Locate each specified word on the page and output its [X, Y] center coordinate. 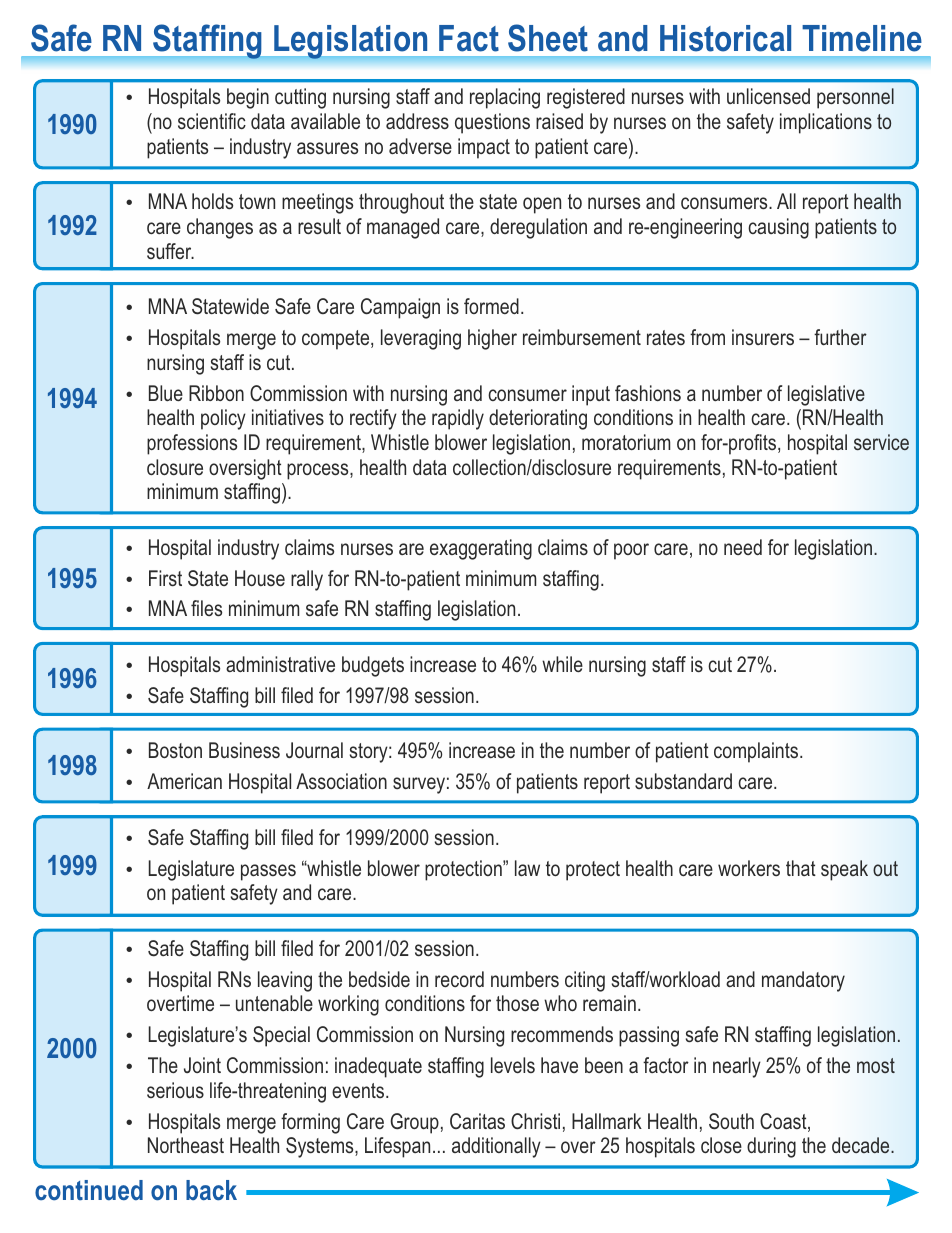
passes [268, 872]
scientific [212, 121]
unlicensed [768, 96]
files [206, 608]
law [527, 868]
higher [492, 339]
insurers [763, 337]
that [801, 868]
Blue [166, 393]
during [771, 1147]
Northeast [186, 1145]
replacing [505, 98]
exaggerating [481, 549]
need [743, 547]
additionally [496, 1147]
